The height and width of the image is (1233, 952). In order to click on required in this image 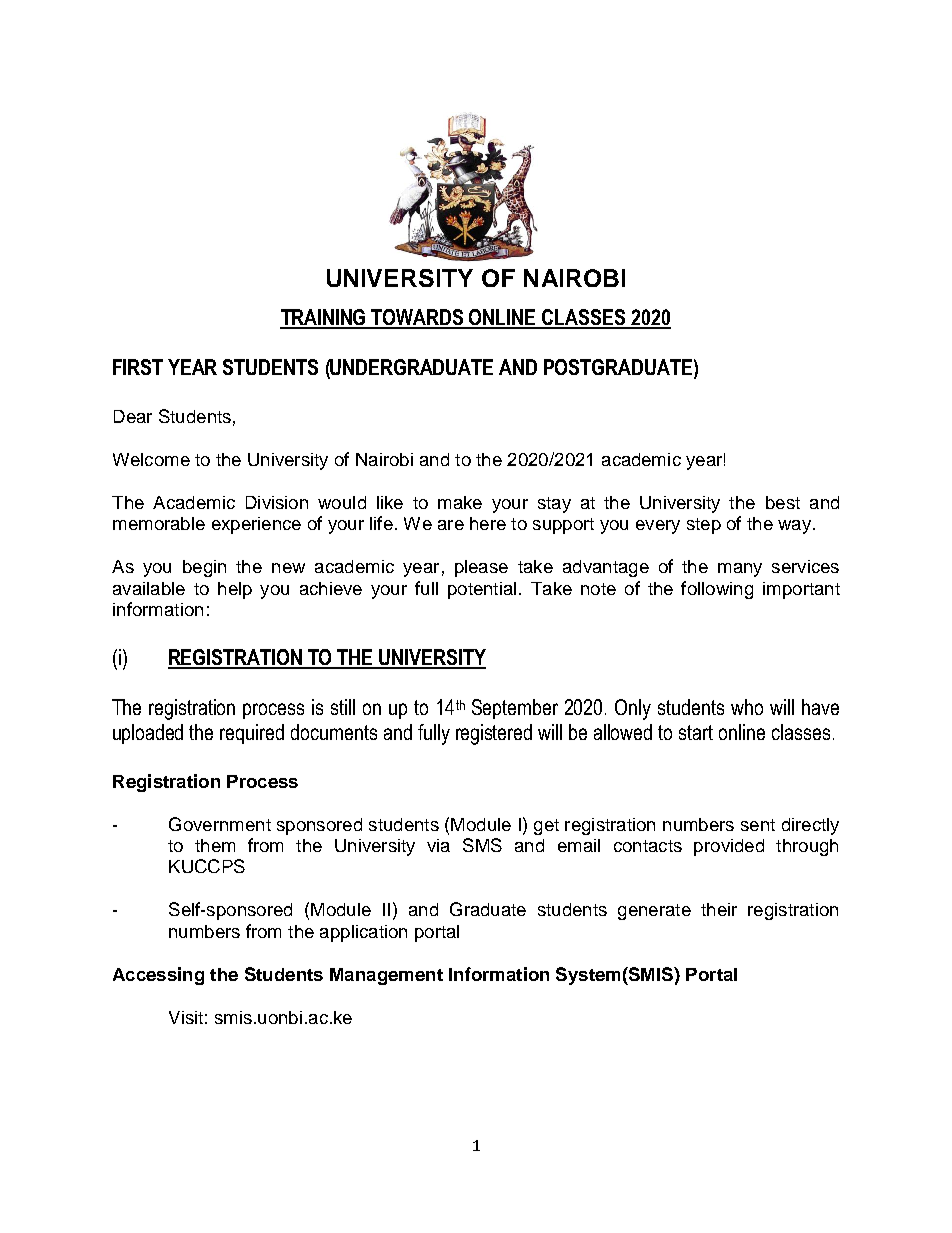, I will do `click(252, 734)`.
